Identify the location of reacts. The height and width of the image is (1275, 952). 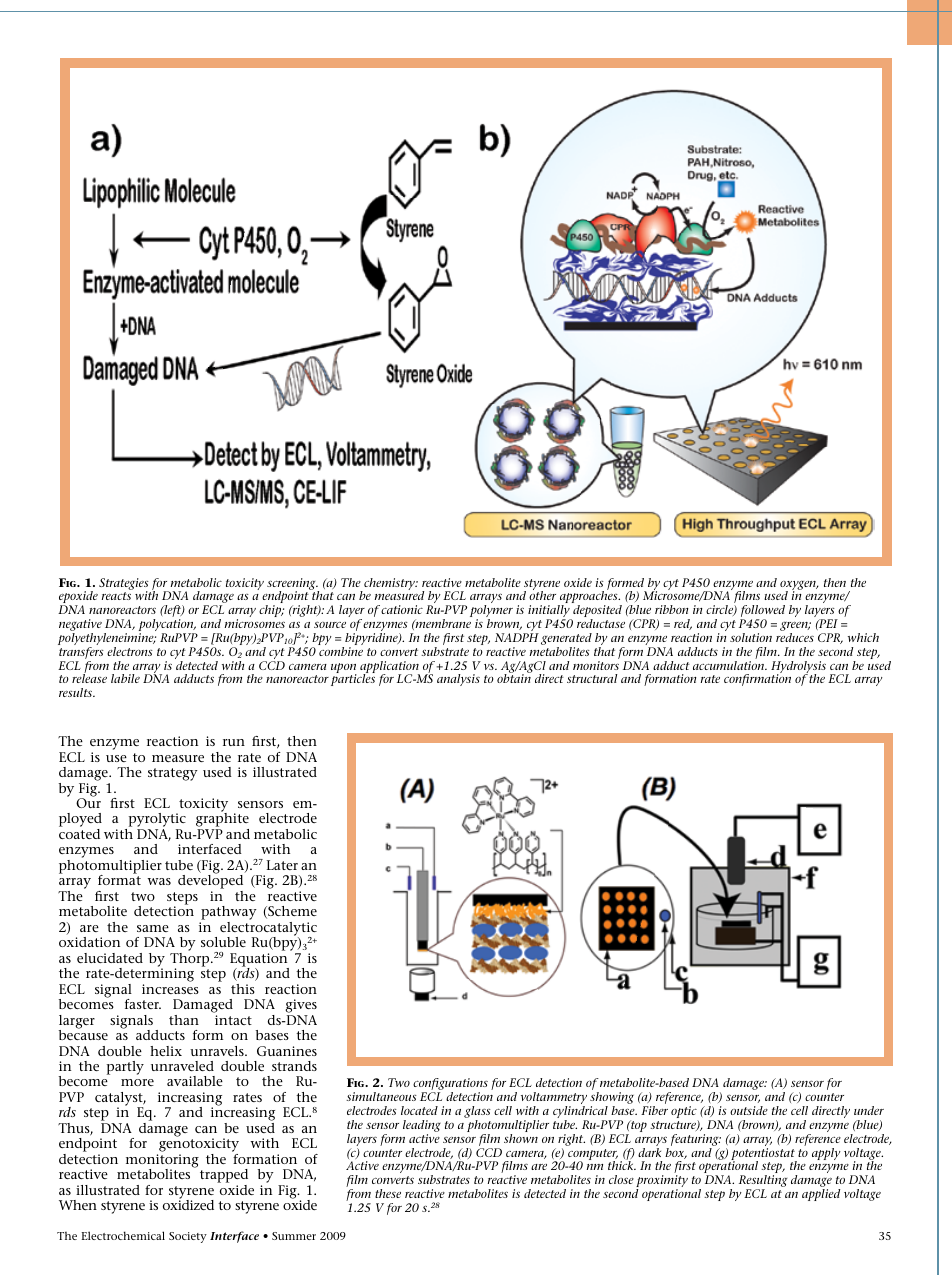
(116, 596).
